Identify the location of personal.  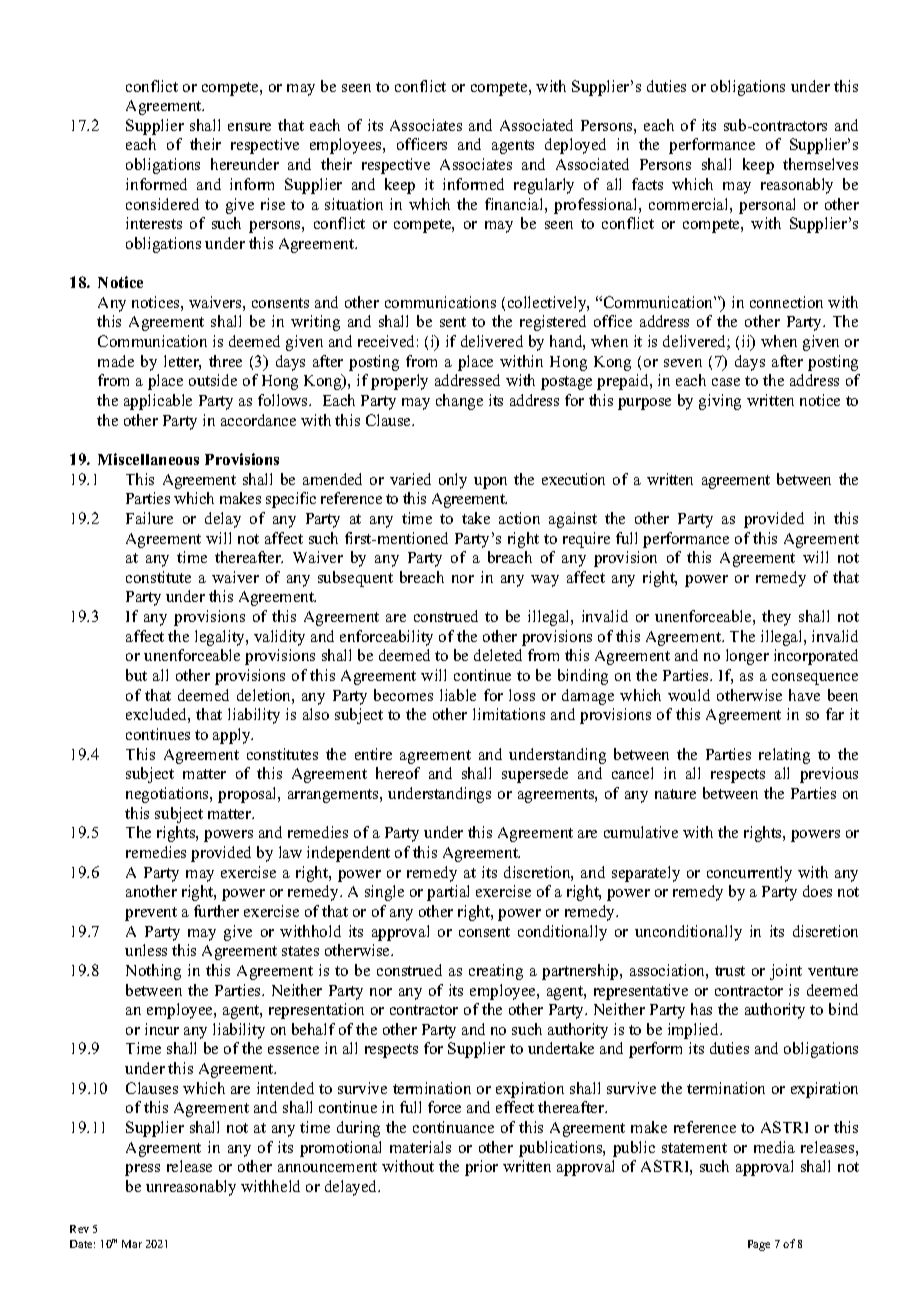
(767, 206).
